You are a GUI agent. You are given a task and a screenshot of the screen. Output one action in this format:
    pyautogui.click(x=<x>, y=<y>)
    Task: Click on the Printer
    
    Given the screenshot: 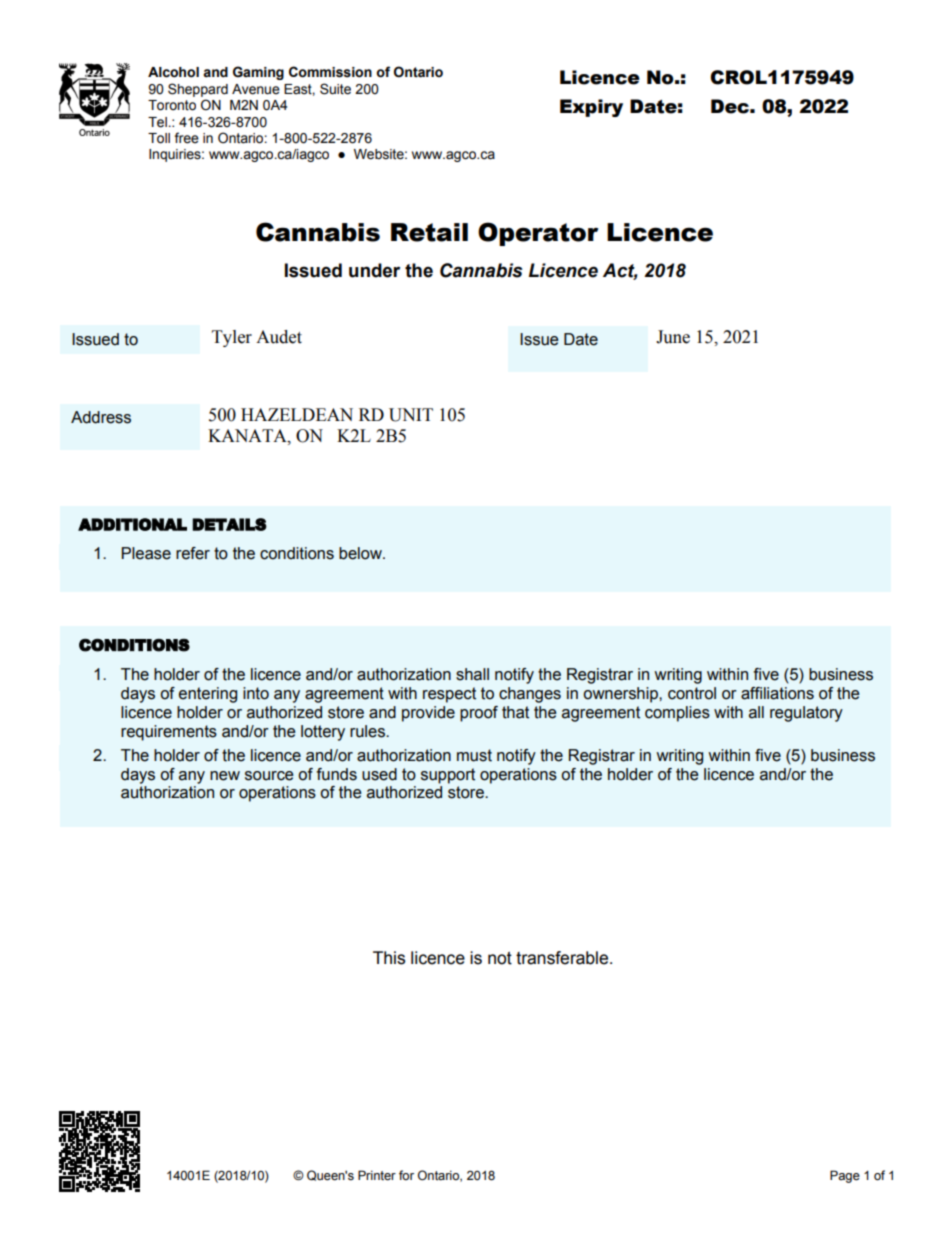 What is the action you would take?
    pyautogui.click(x=377, y=1175)
